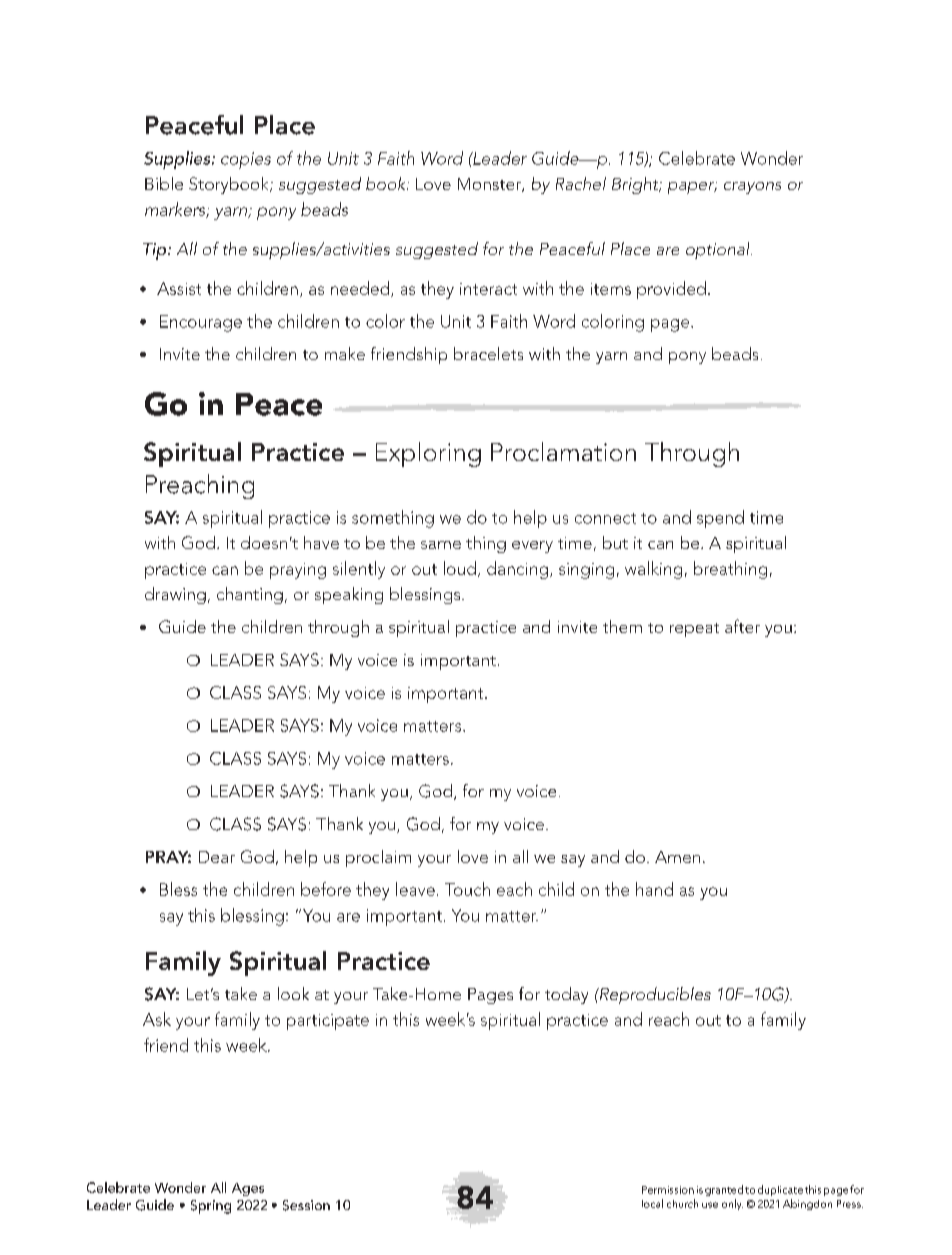 This screenshot has width=952, height=1255. I want to click on copies, so click(246, 160).
